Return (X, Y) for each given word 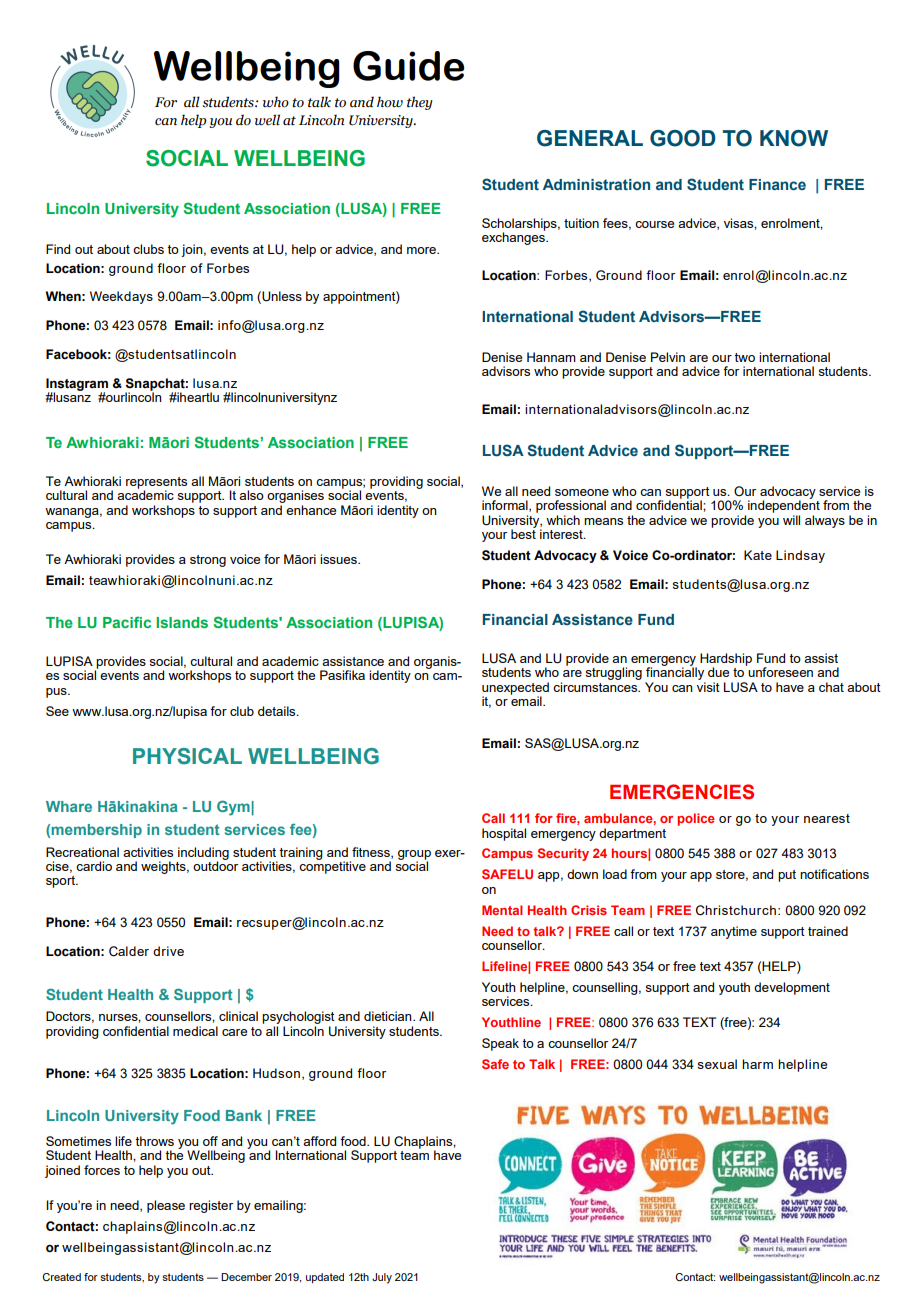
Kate (758, 555)
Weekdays (121, 297)
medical (195, 1031)
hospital (504, 834)
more (422, 250)
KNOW (794, 138)
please (166, 1206)
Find (58, 249)
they (420, 103)
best (523, 533)
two (744, 357)
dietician (389, 1016)
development (792, 988)
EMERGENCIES (682, 792)
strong (208, 561)
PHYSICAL (187, 756)
